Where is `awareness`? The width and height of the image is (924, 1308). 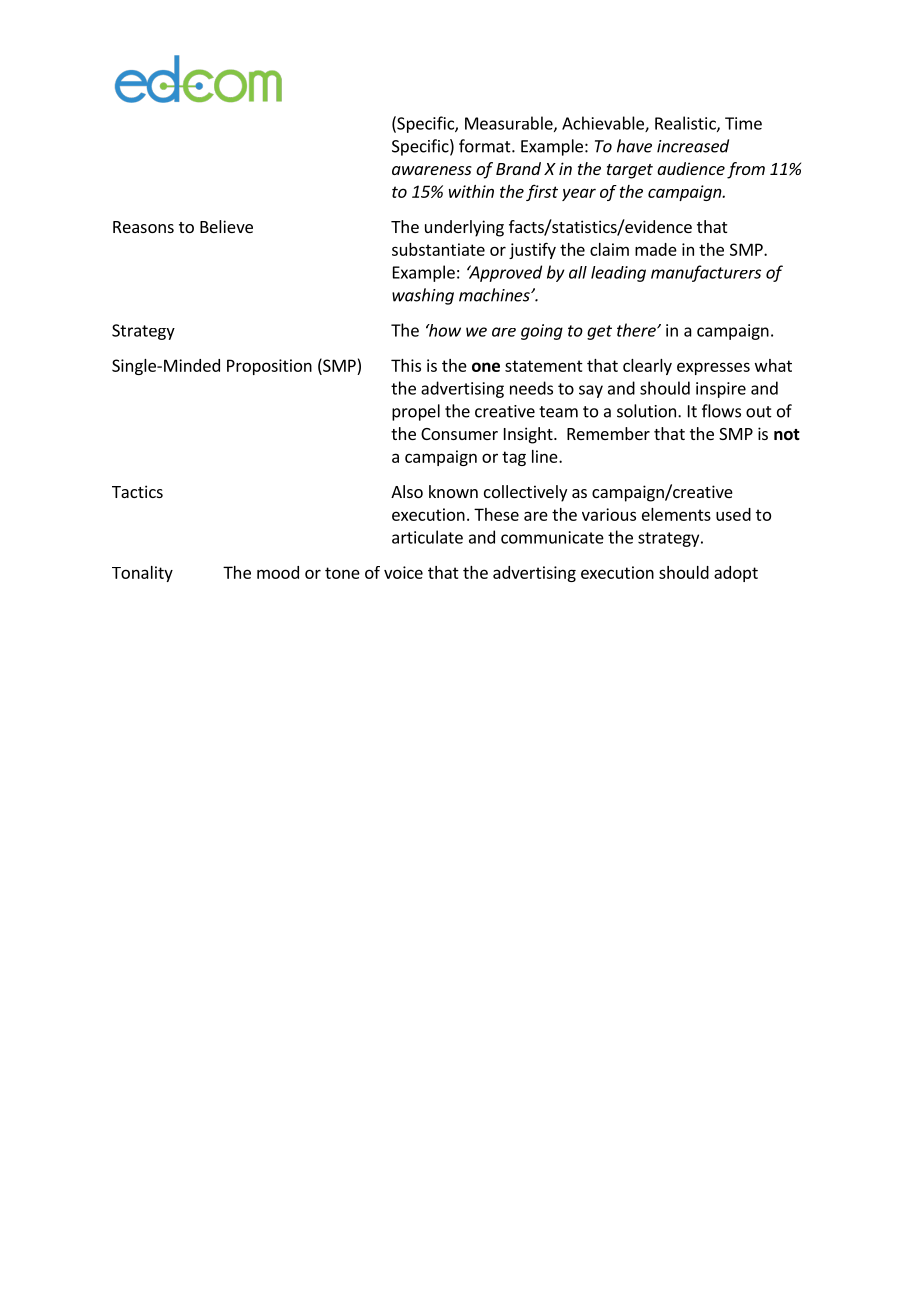 awareness is located at coordinates (432, 170).
